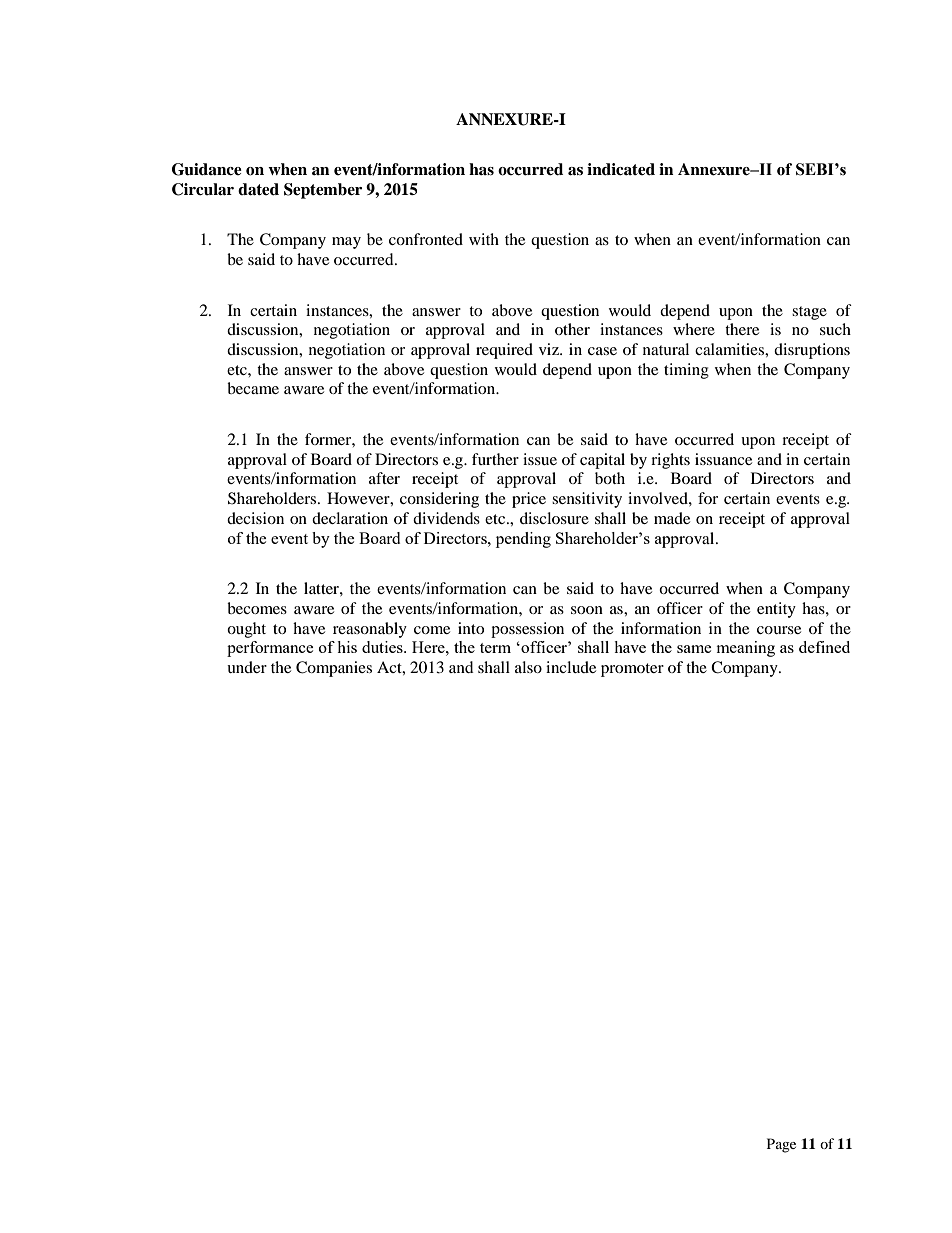 The width and height of the screenshot is (952, 1233). What do you see at coordinates (484, 239) in the screenshot?
I see `with` at bounding box center [484, 239].
